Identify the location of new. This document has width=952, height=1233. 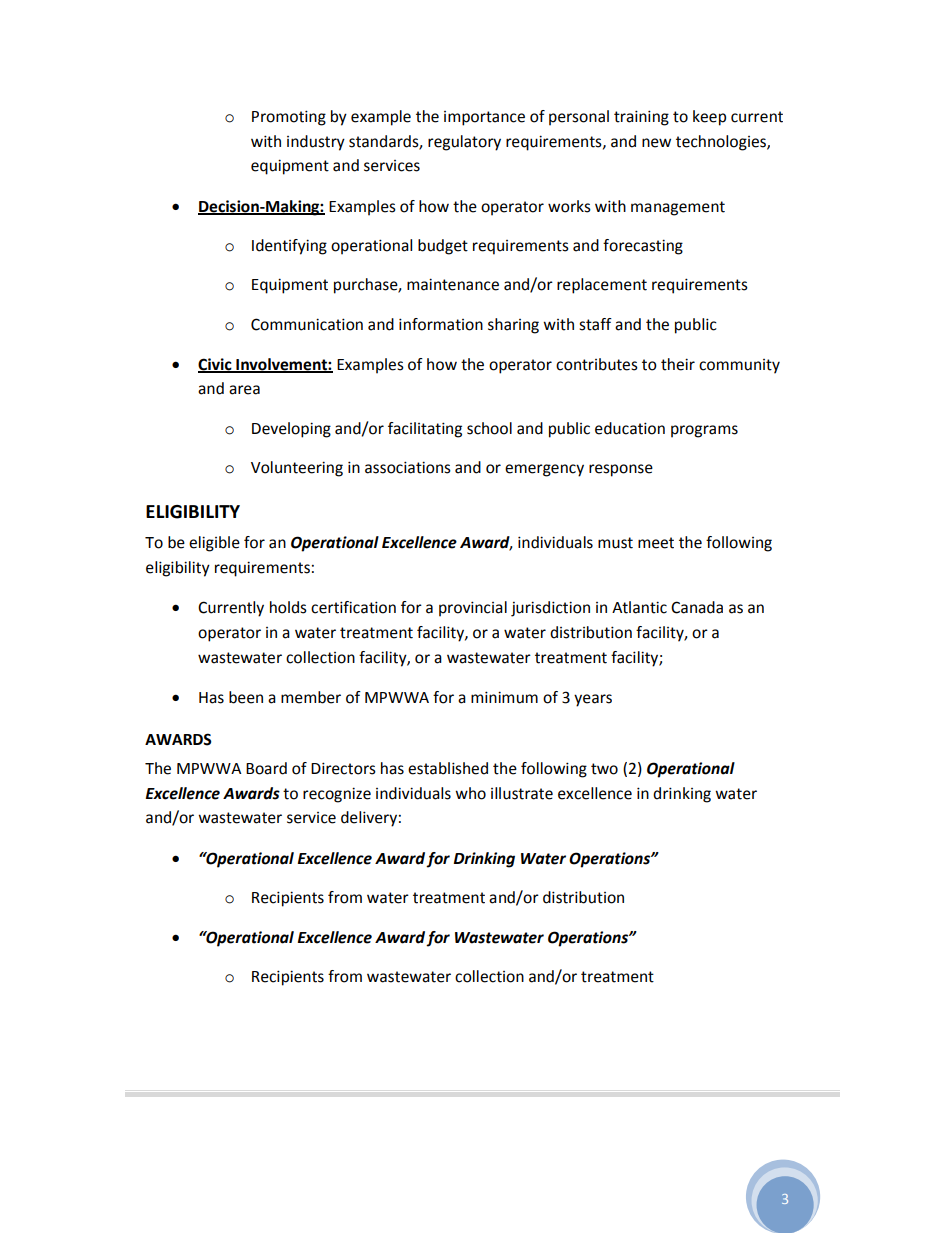
(656, 143).
